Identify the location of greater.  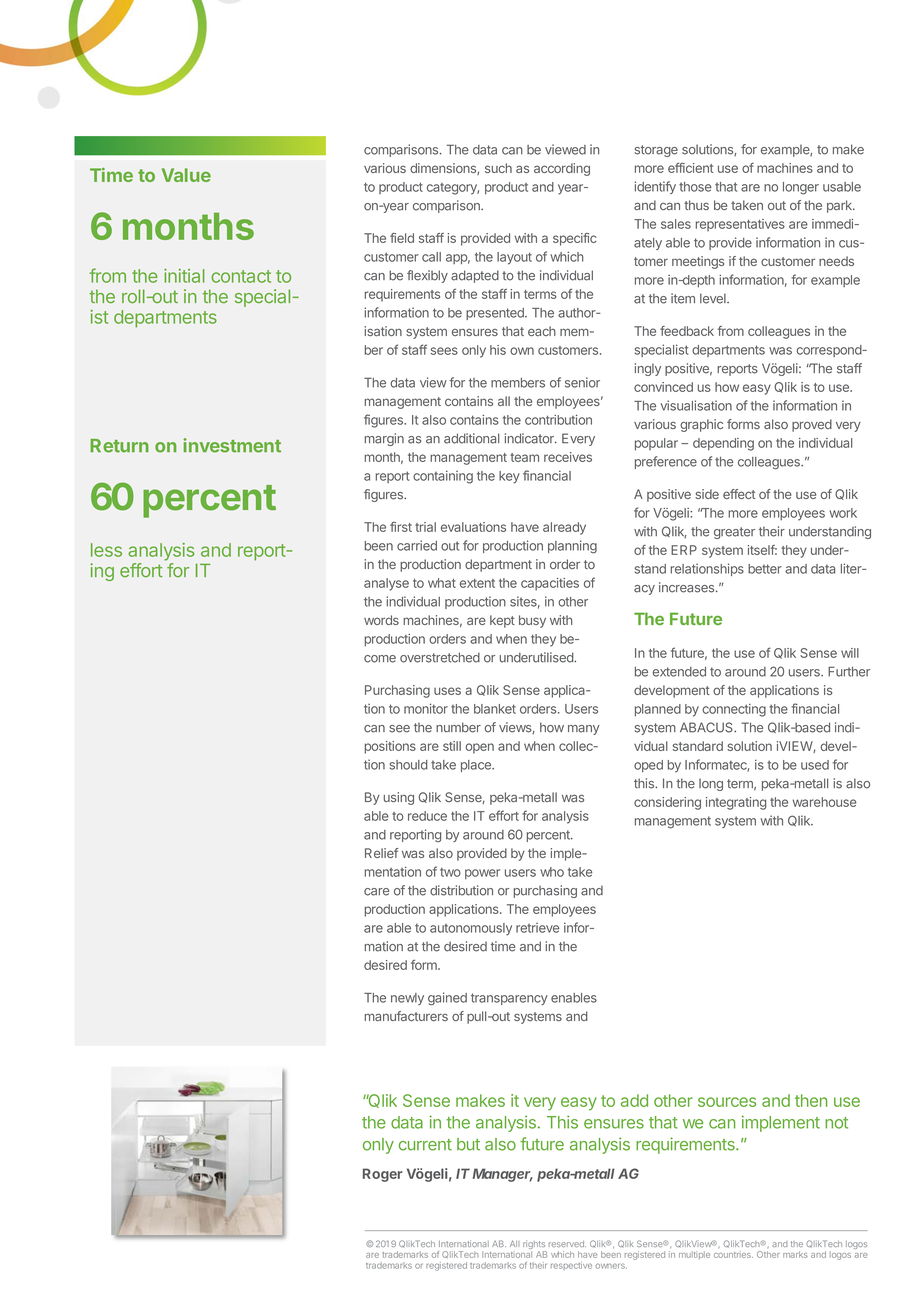
(734, 533).
